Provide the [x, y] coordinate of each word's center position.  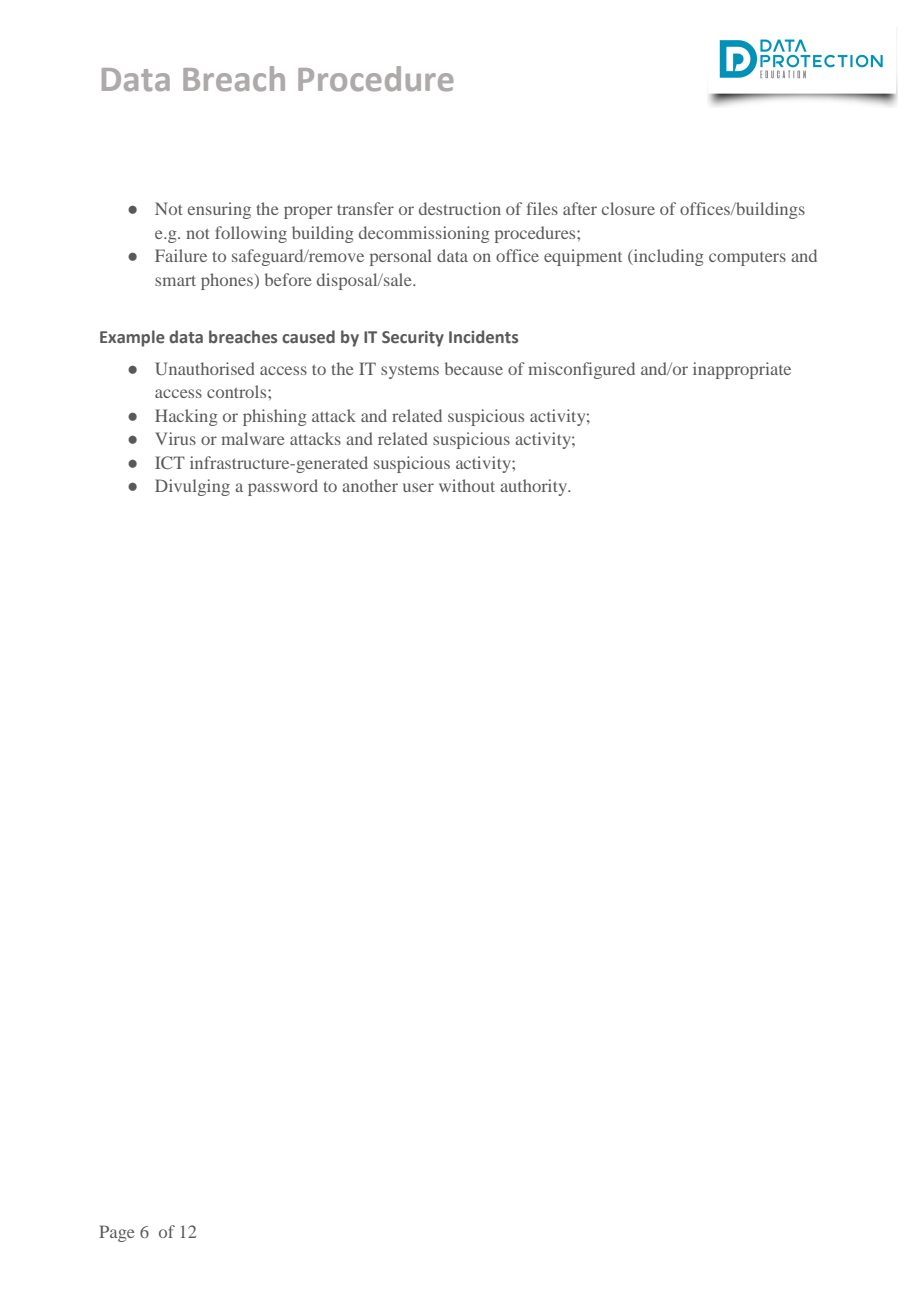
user [418, 487]
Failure [181, 255]
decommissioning [424, 234]
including [667, 257]
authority [534, 487]
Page [117, 1233]
